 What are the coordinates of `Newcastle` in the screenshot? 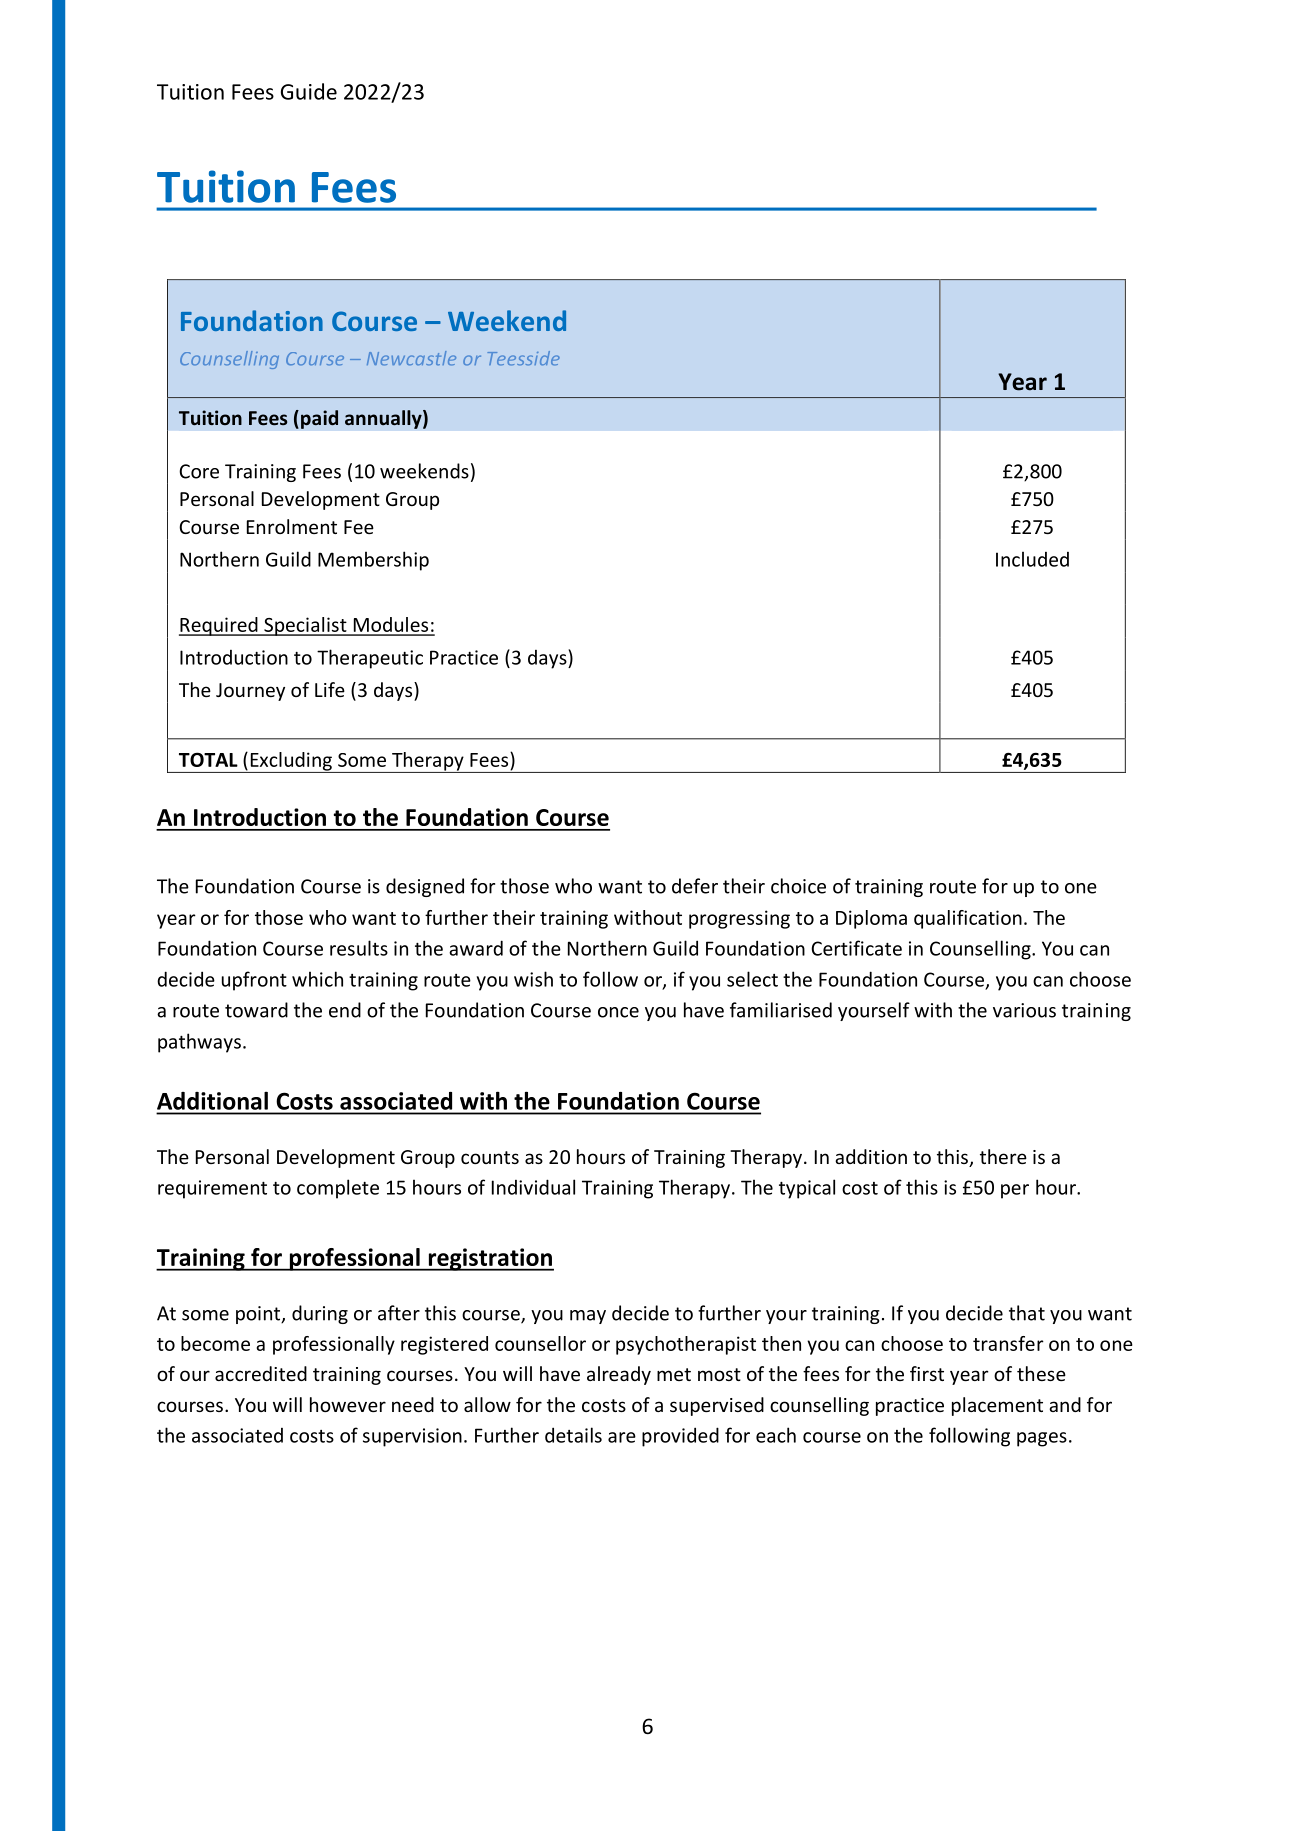 It's located at (411, 358).
